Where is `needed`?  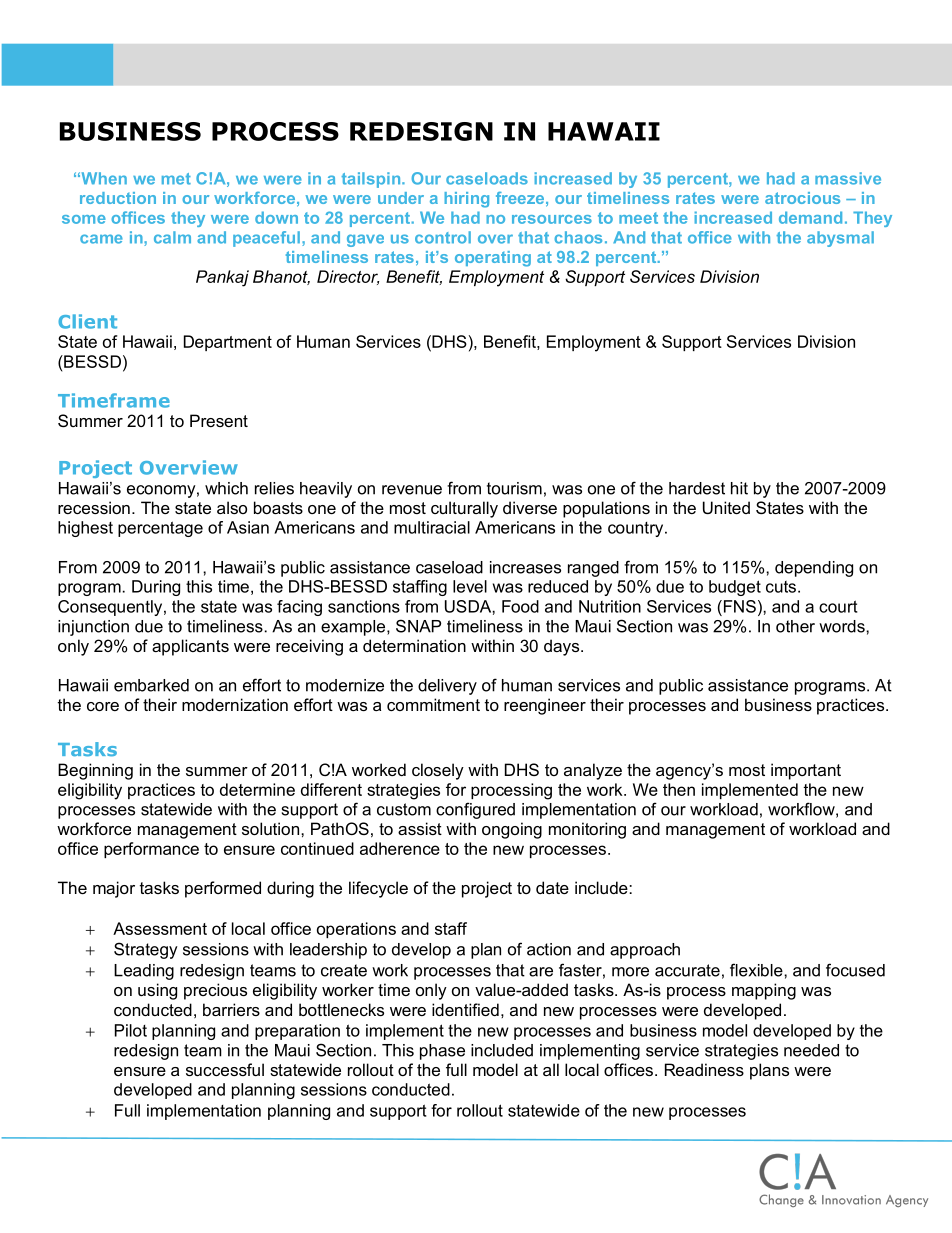
needed is located at coordinates (811, 1050).
